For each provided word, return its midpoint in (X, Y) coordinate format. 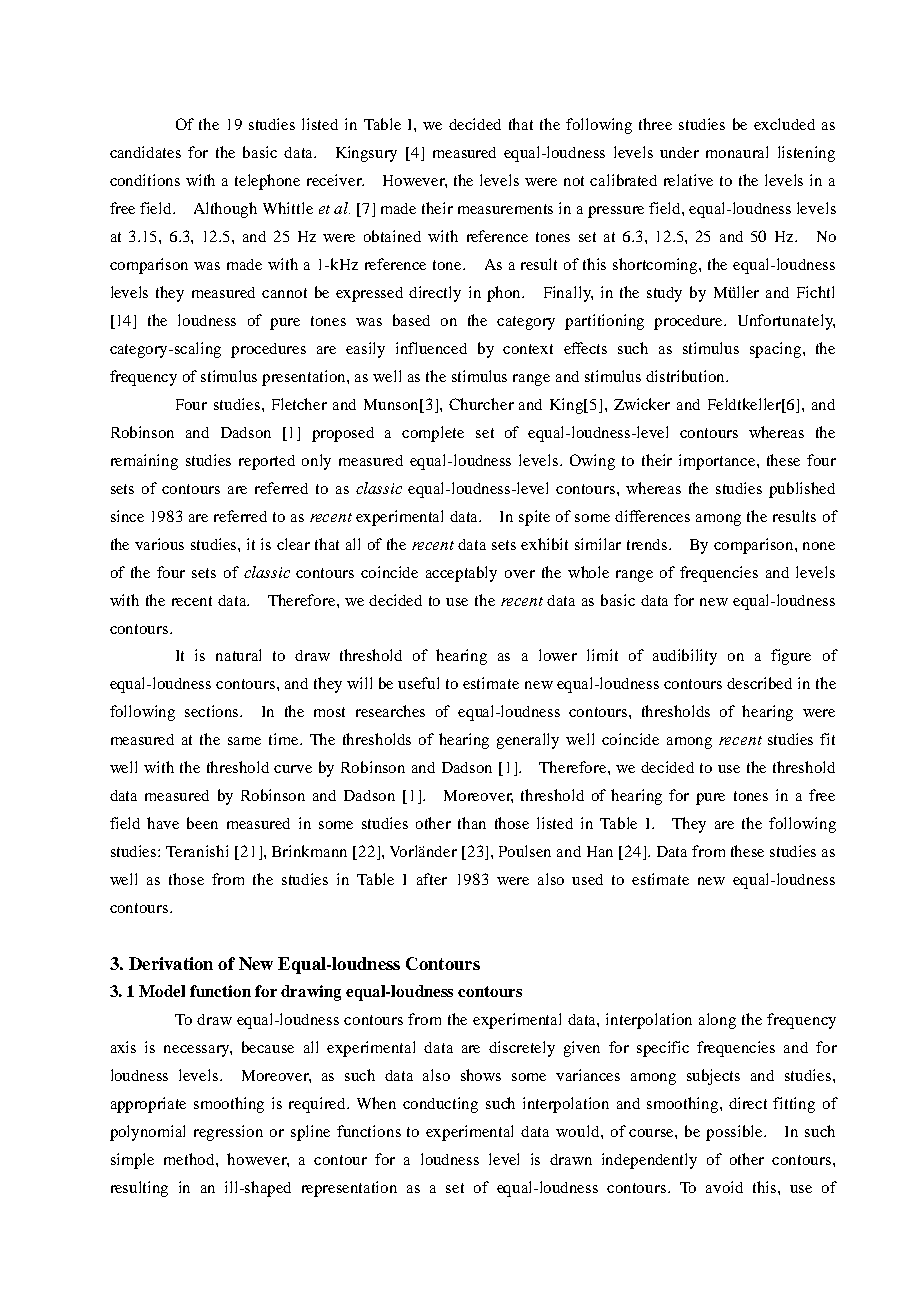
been (202, 823)
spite (534, 518)
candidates (145, 152)
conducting (440, 1105)
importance (718, 462)
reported (267, 462)
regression (228, 1133)
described (759, 683)
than (472, 823)
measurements (505, 209)
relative (688, 180)
